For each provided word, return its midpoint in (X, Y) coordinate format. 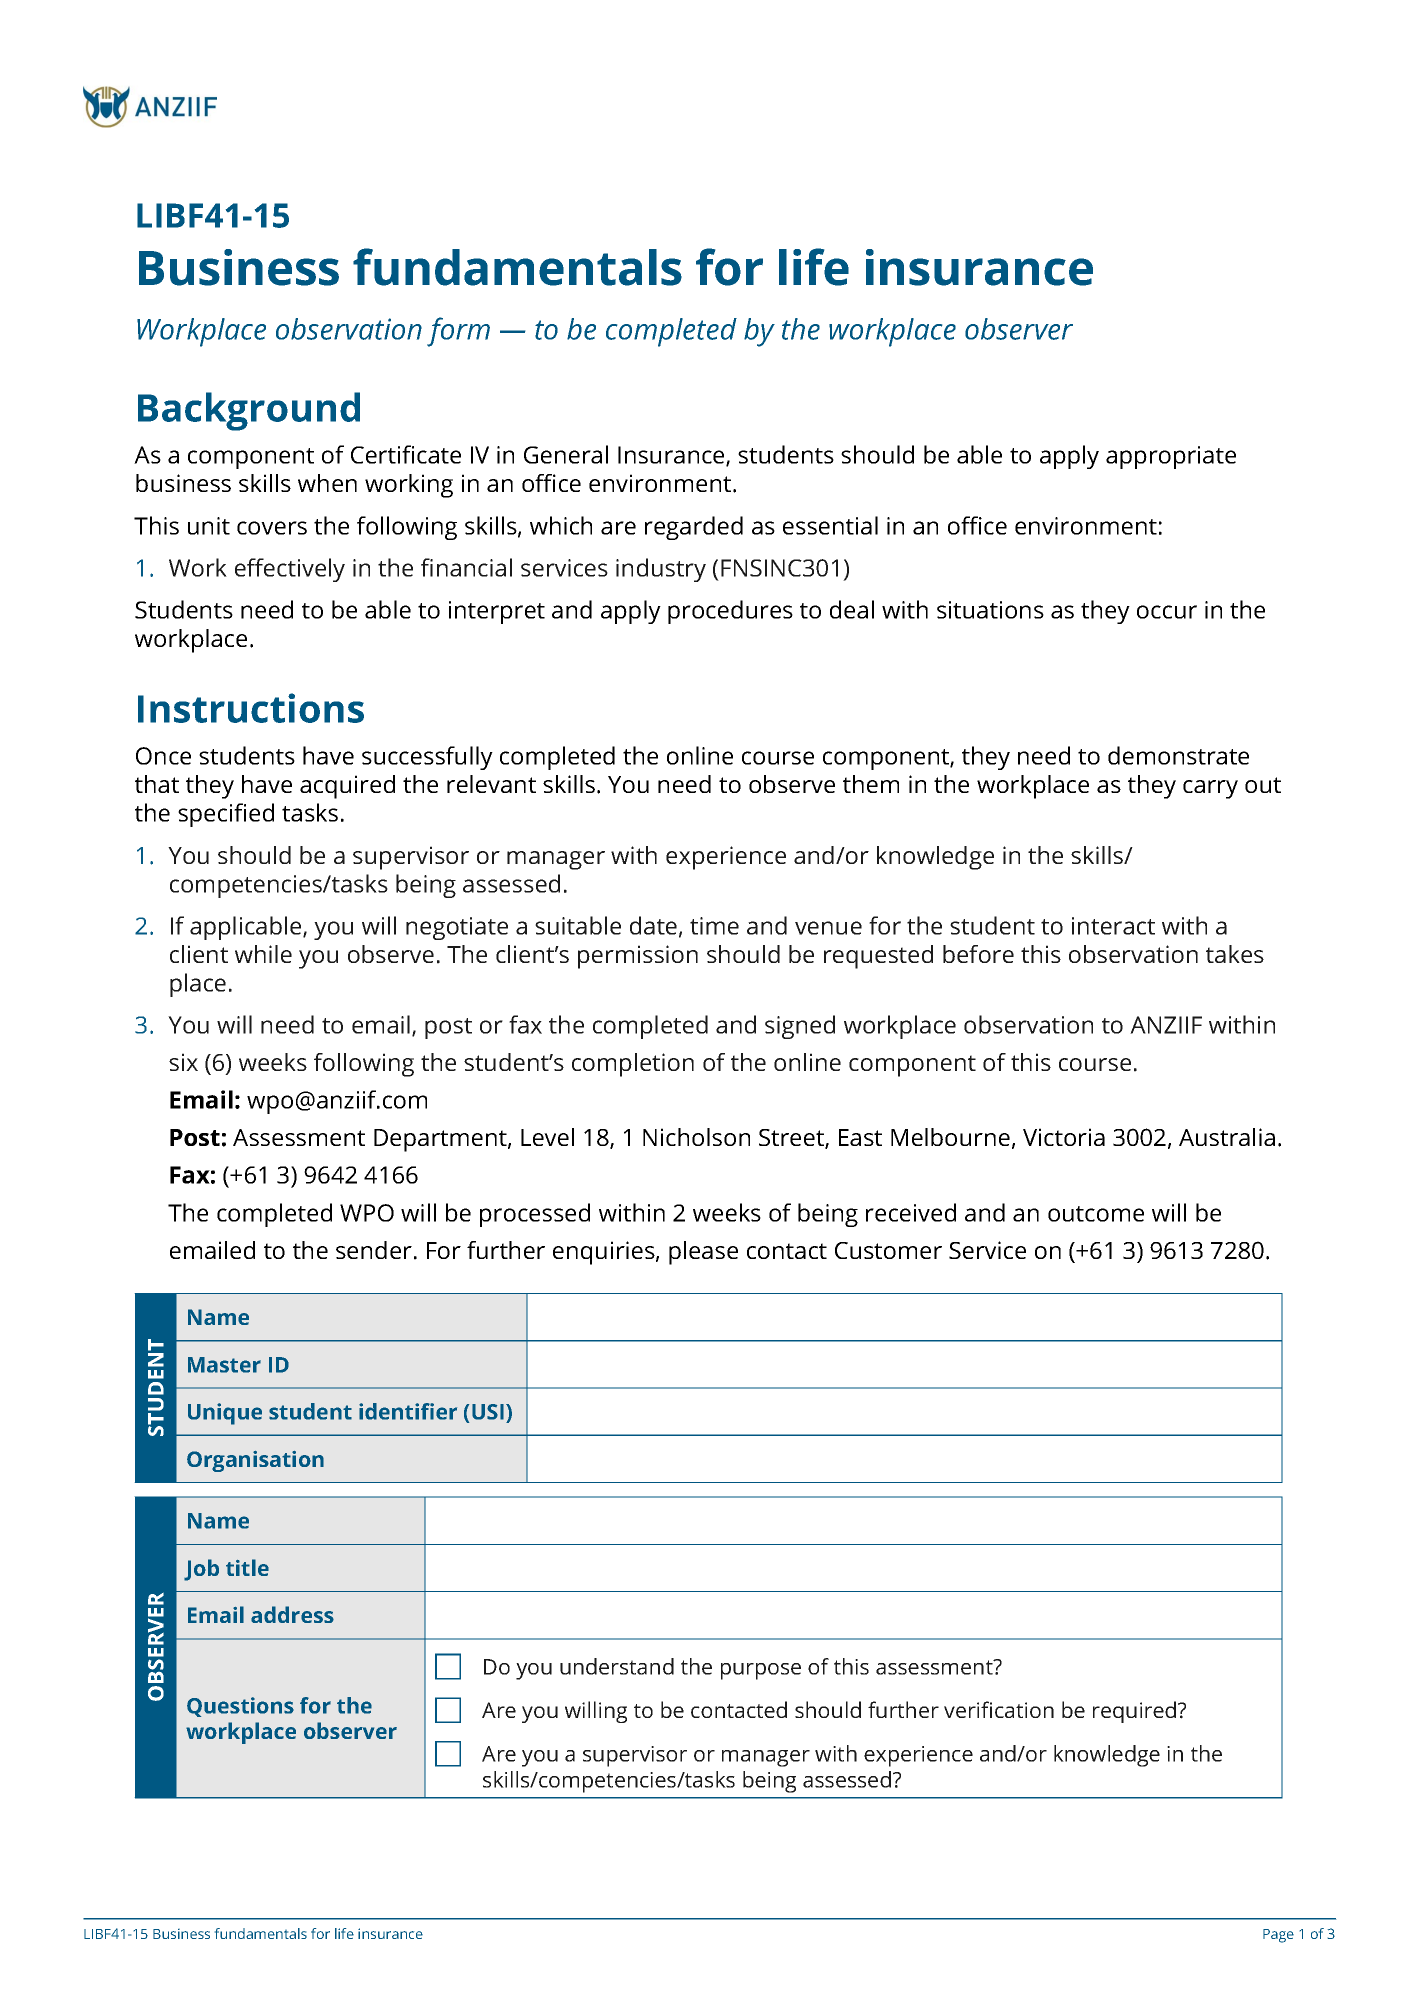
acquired (347, 787)
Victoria (1064, 1137)
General (566, 454)
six (183, 1062)
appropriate (1171, 457)
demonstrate (1178, 755)
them (871, 784)
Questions (240, 1707)
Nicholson (696, 1137)
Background (249, 411)
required (1134, 1712)
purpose (761, 1671)
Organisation (255, 1461)
